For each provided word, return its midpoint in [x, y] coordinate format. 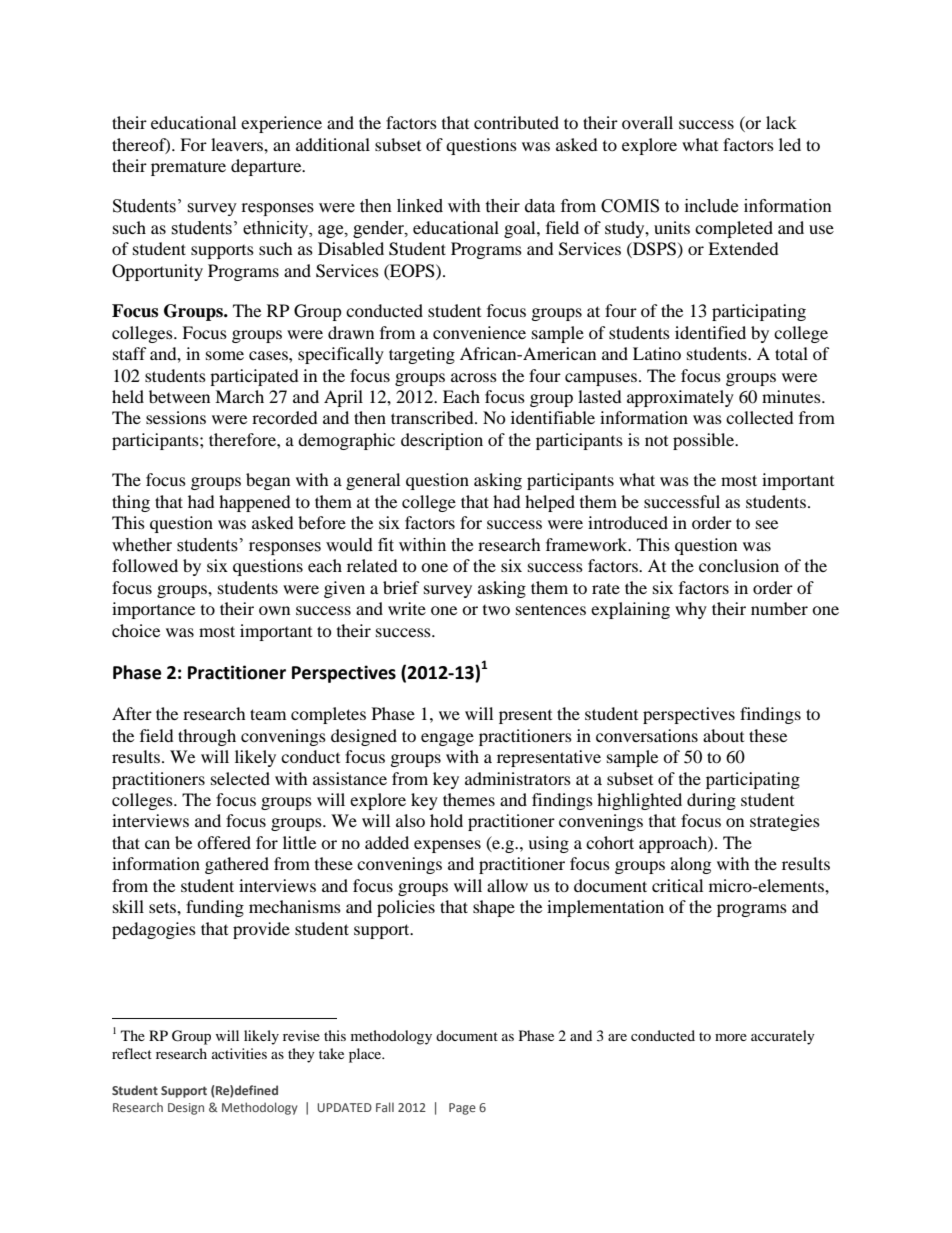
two [496, 610]
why [691, 610]
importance [153, 610]
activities [239, 1053]
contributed [516, 122]
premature [188, 169]
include [711, 206]
